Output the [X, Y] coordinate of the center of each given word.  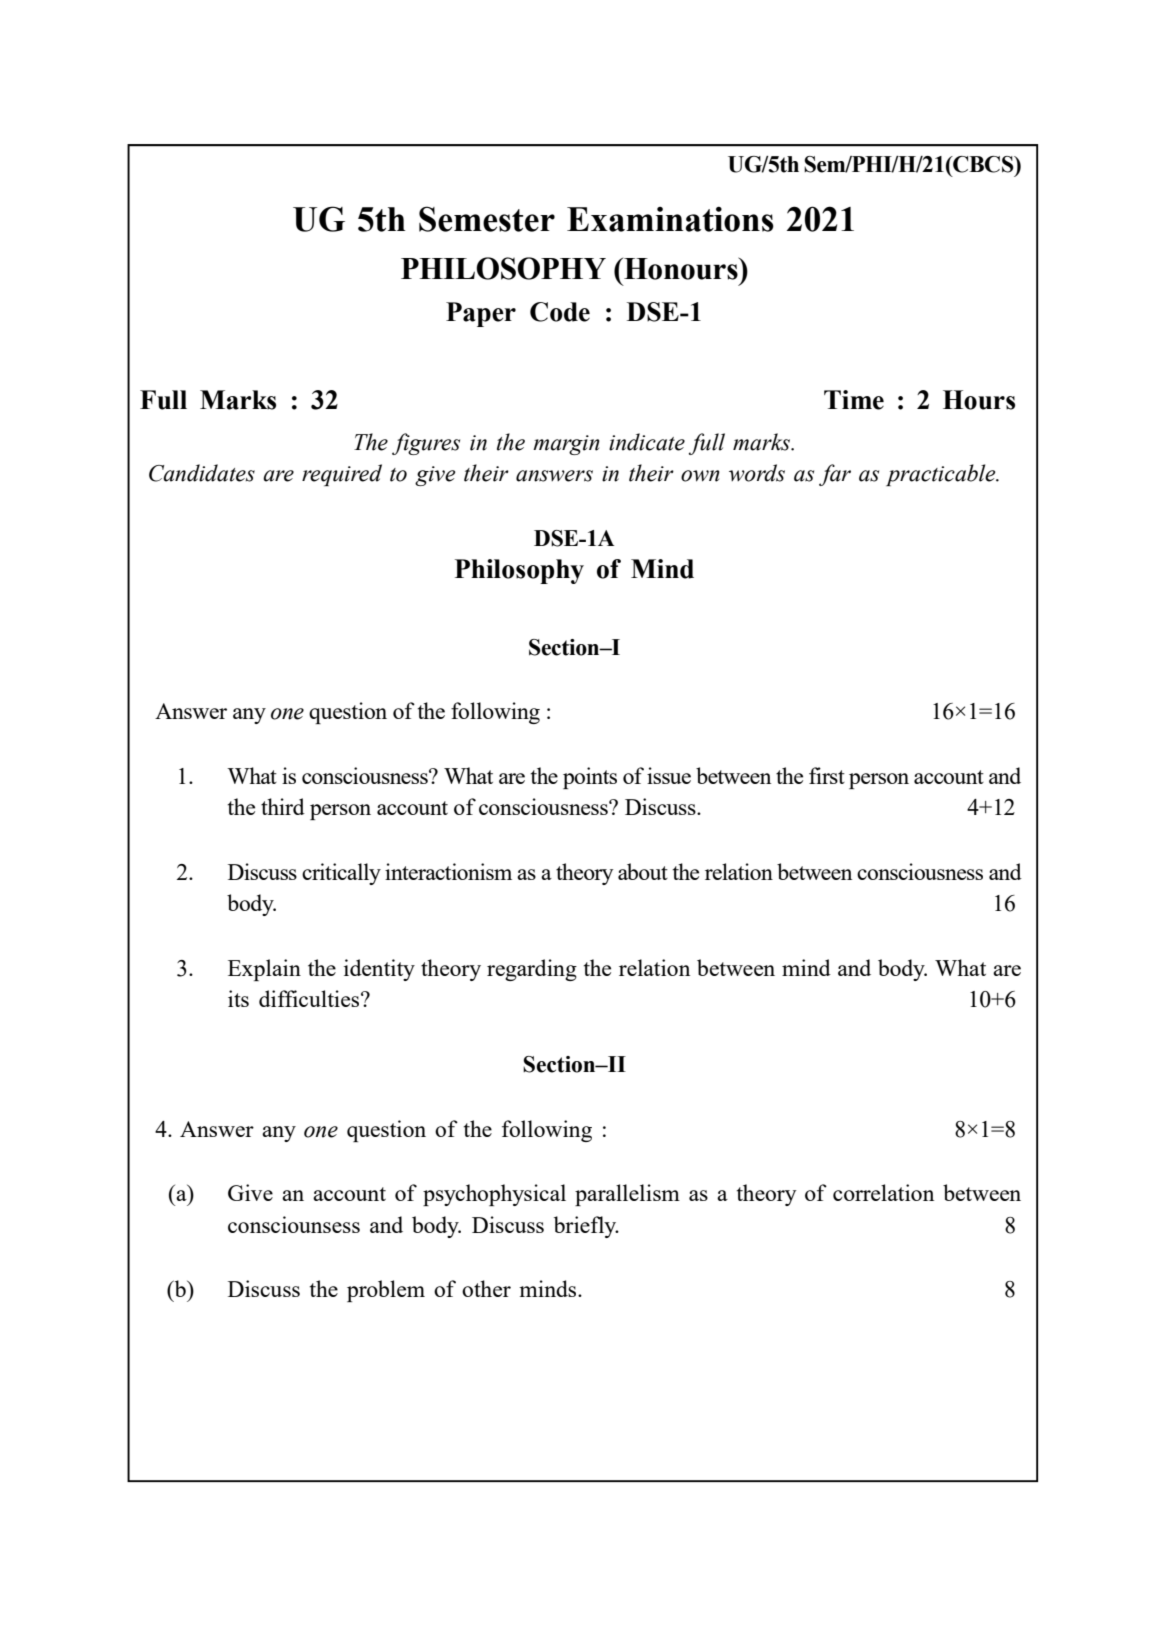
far [835, 475]
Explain [264, 970]
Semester [487, 219]
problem [386, 1291]
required [342, 475]
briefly [586, 1227]
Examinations [670, 219]
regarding [532, 970]
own [700, 476]
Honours [681, 268]
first [827, 775]
